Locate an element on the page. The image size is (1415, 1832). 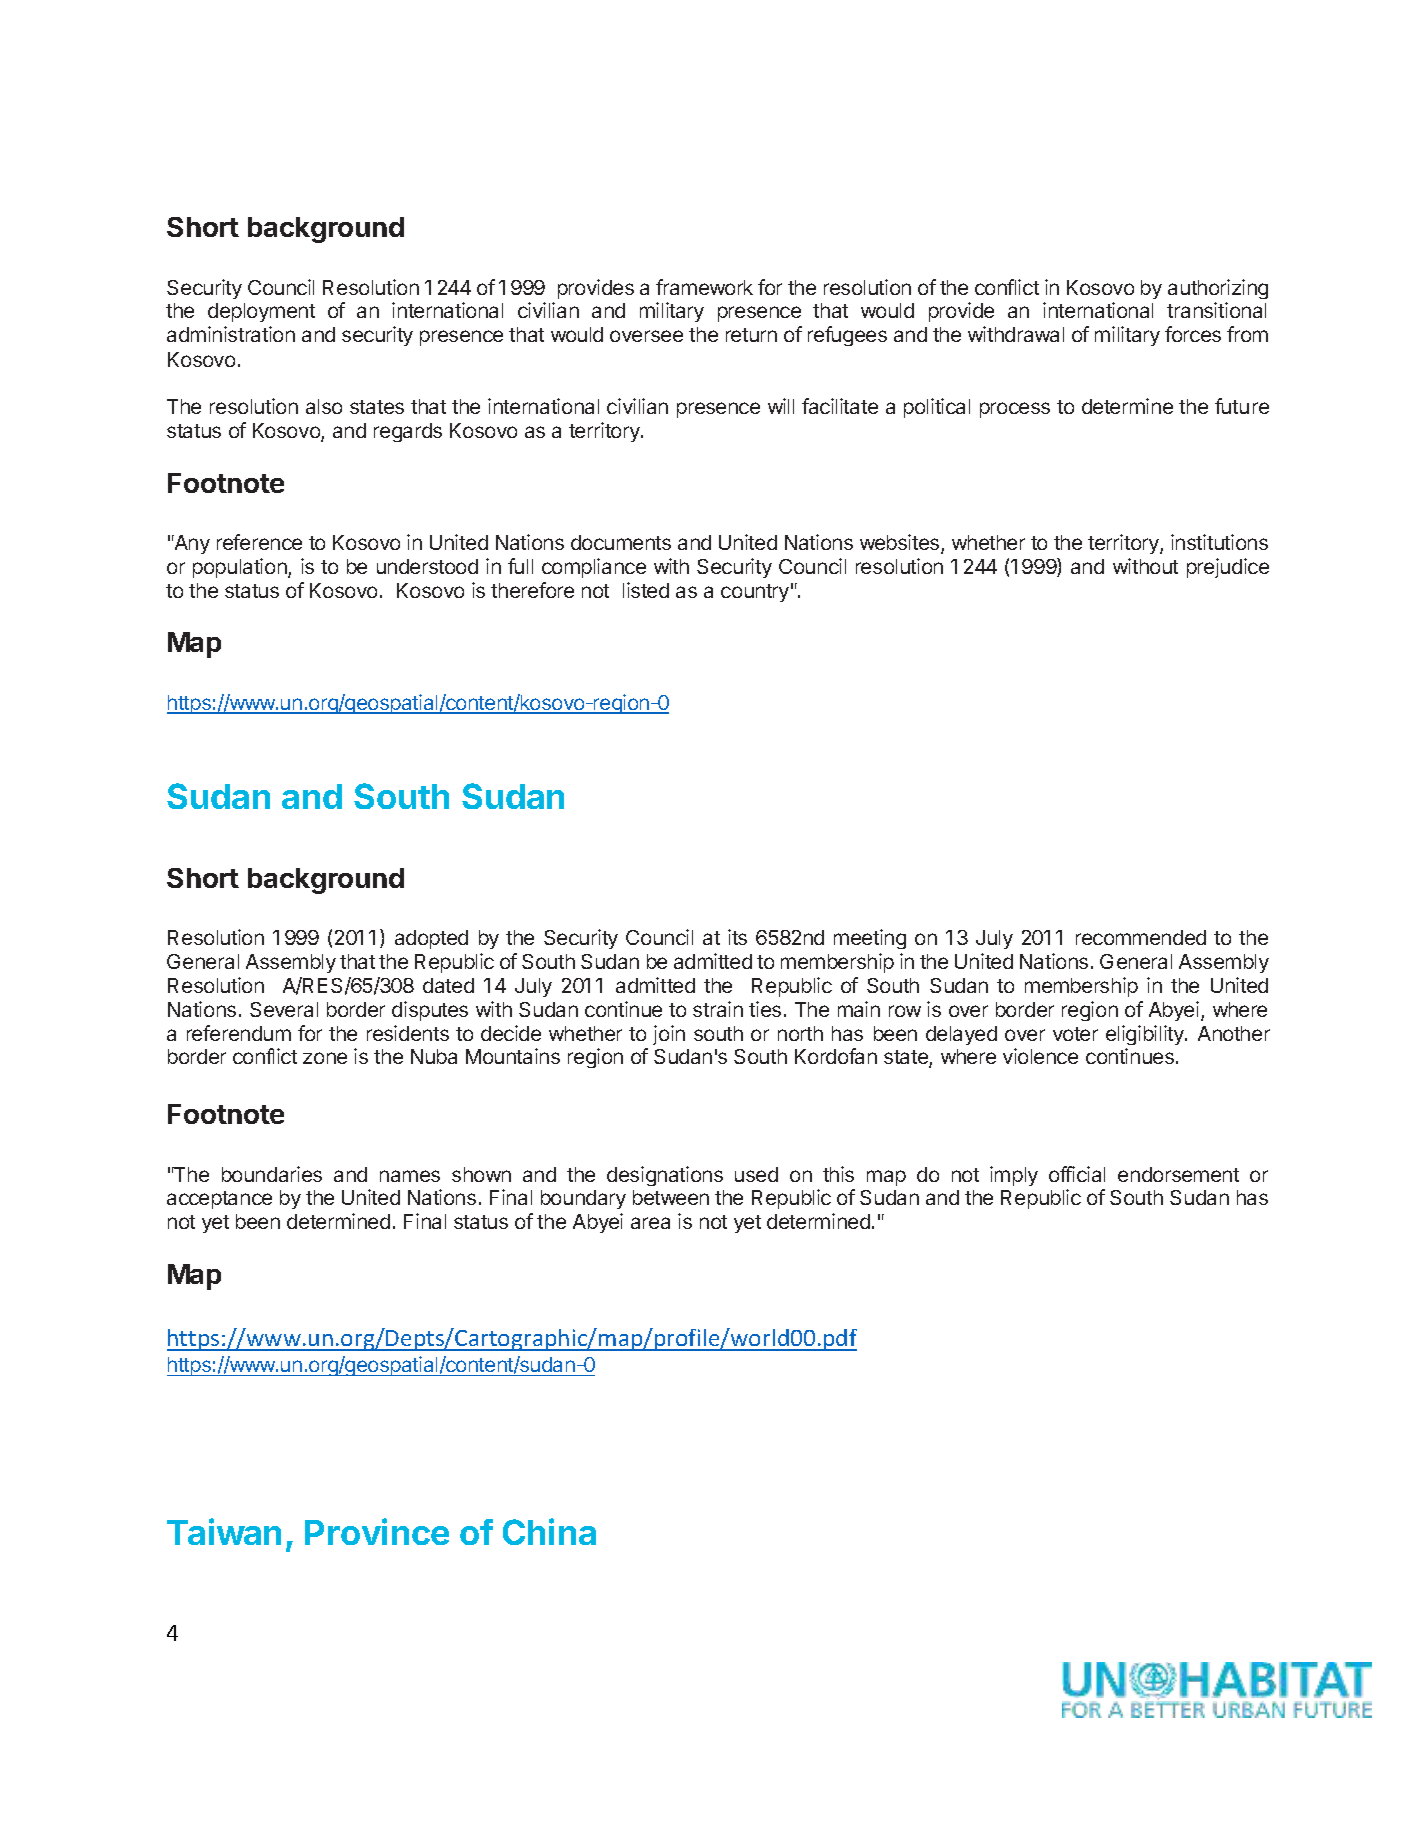
endorsement is located at coordinates (1178, 1174).
